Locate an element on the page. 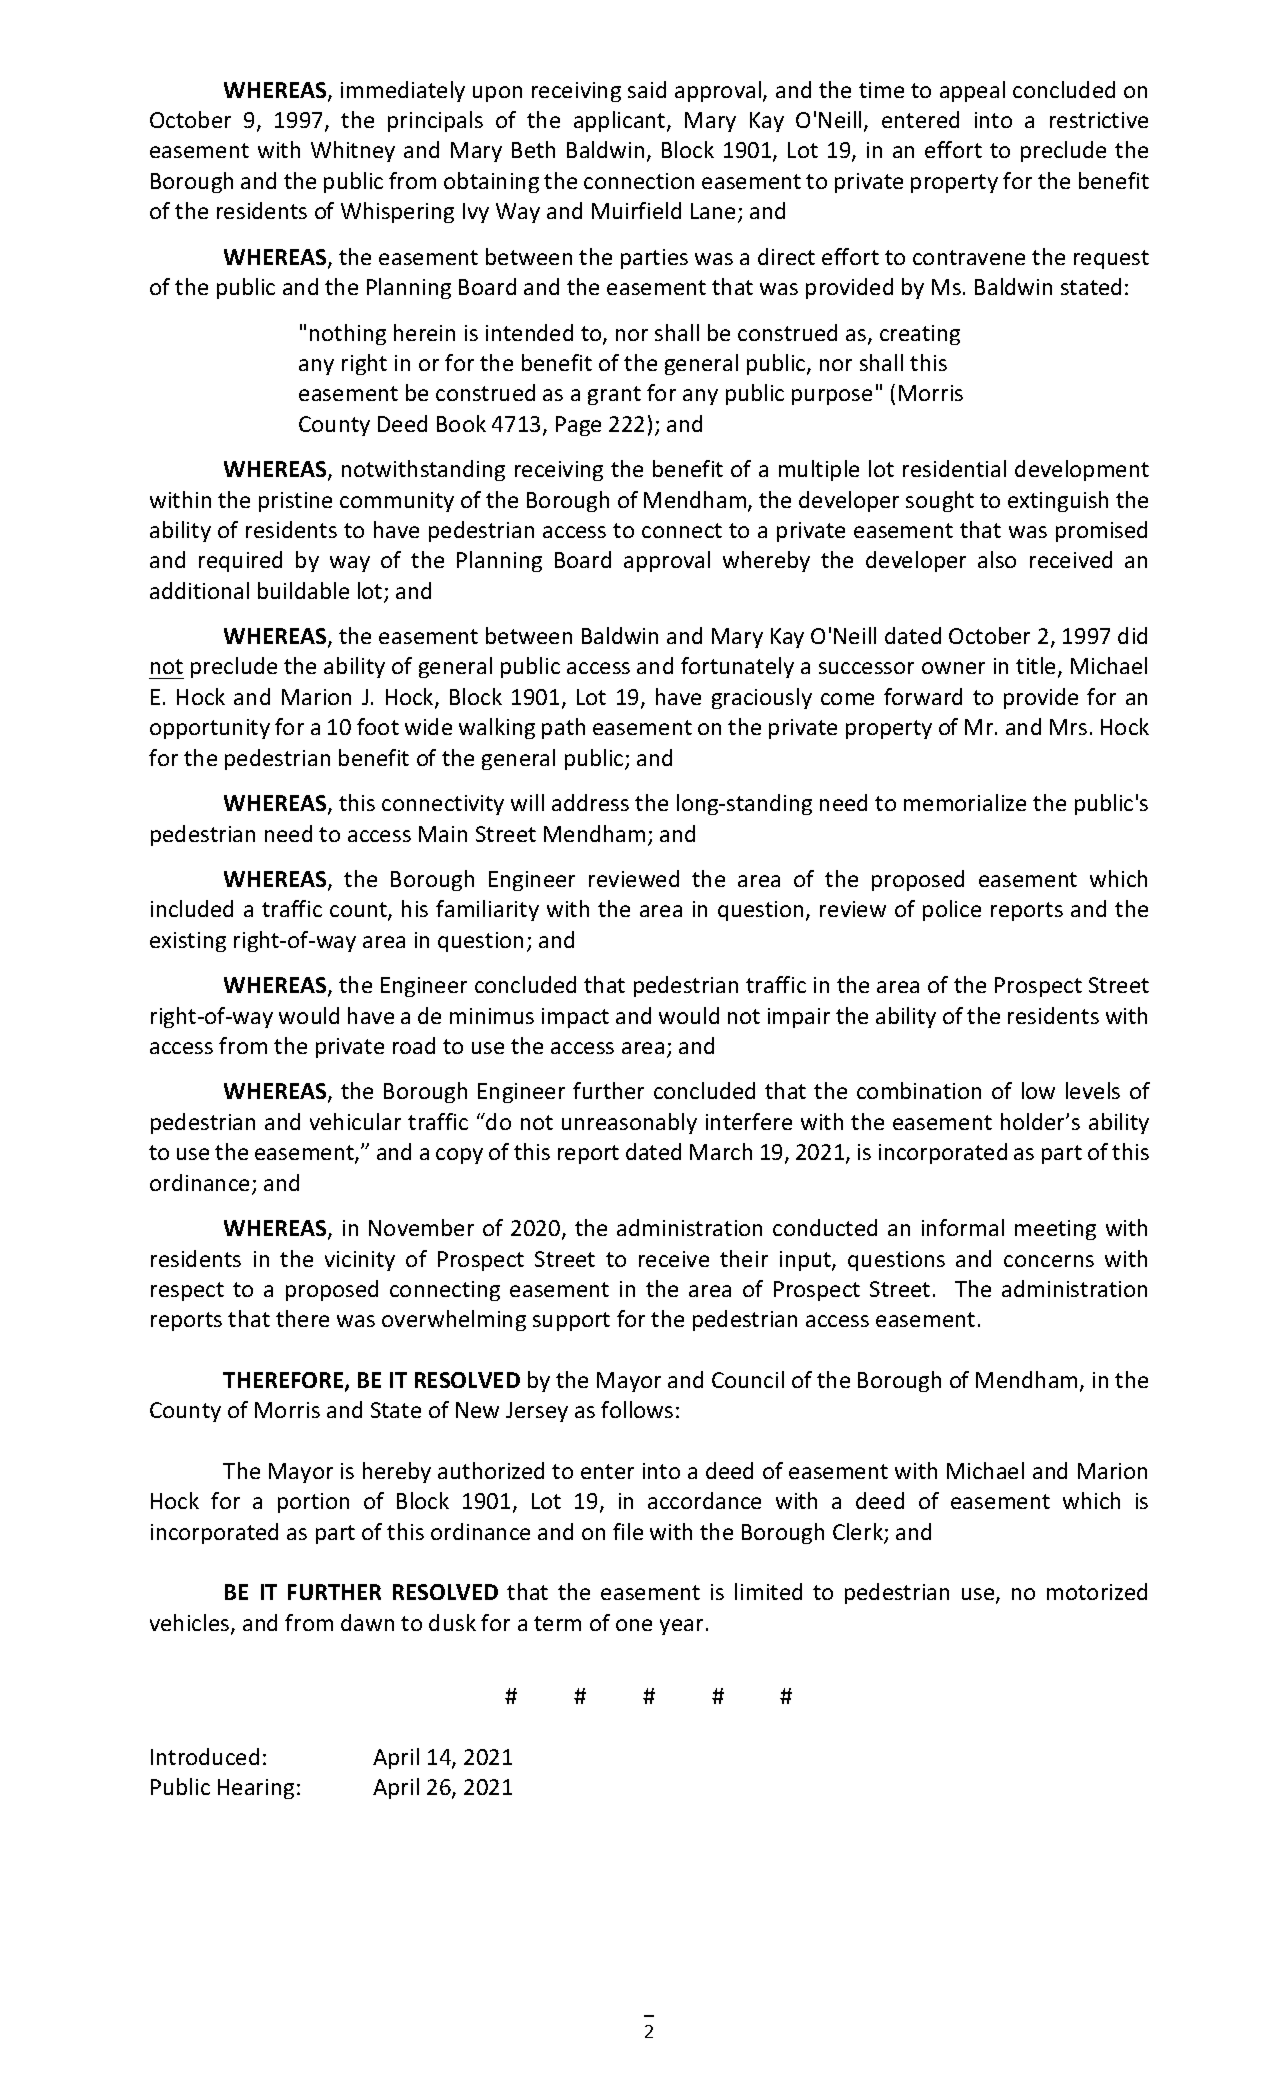 This image has height=2089, width=1269. Hearing is located at coordinates (256, 1789).
